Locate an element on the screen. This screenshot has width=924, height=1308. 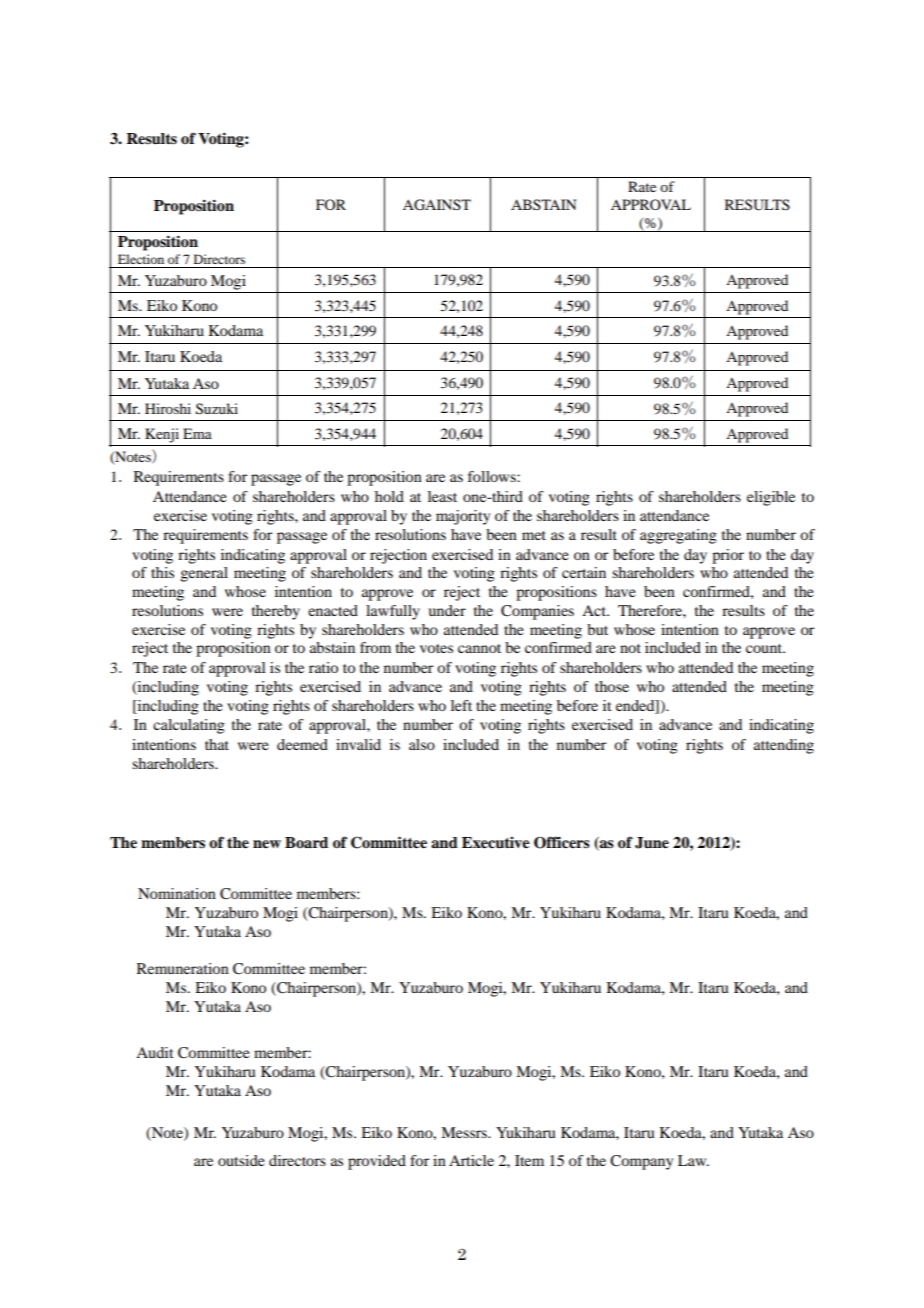
calculating is located at coordinates (189, 726).
